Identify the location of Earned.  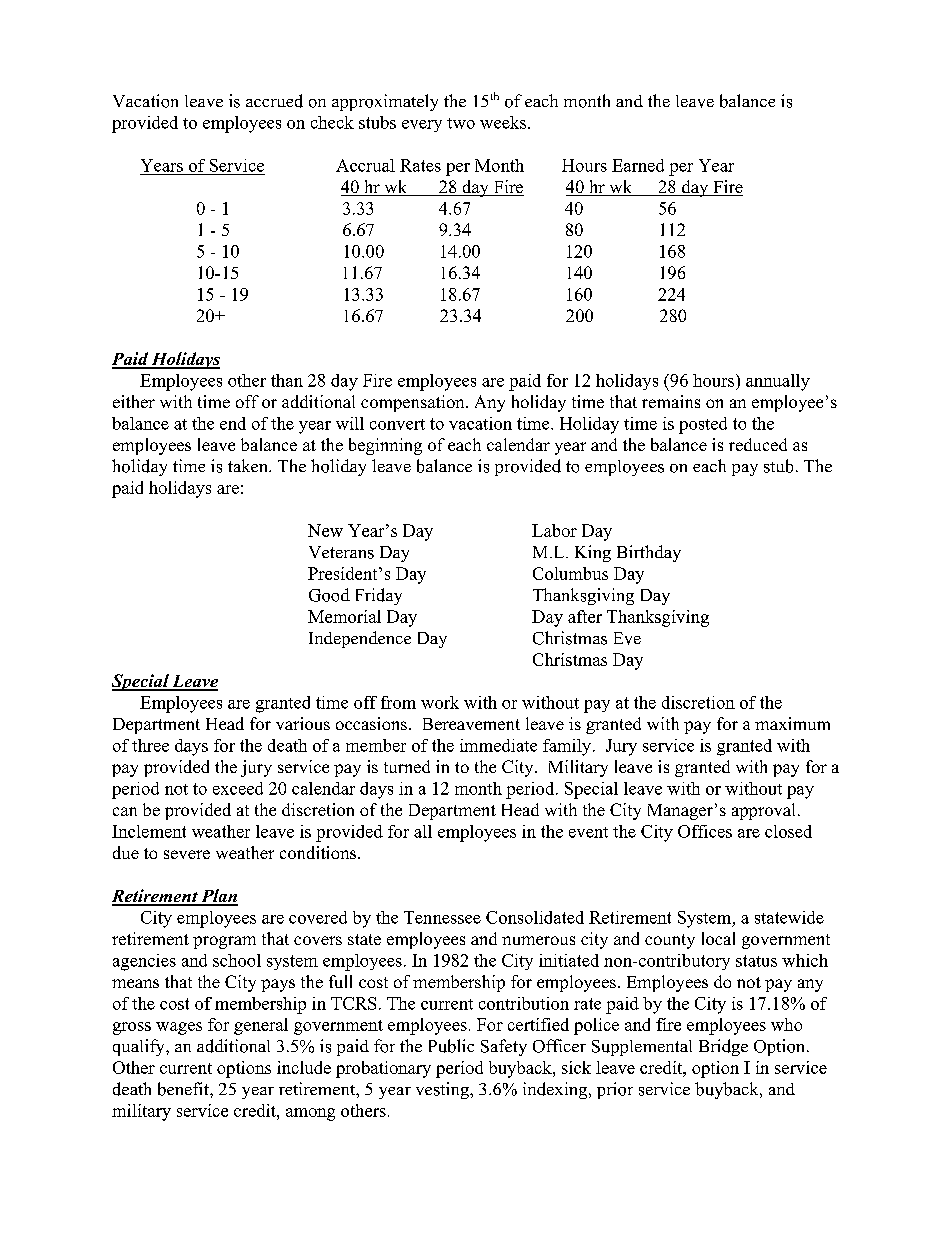
(638, 165).
